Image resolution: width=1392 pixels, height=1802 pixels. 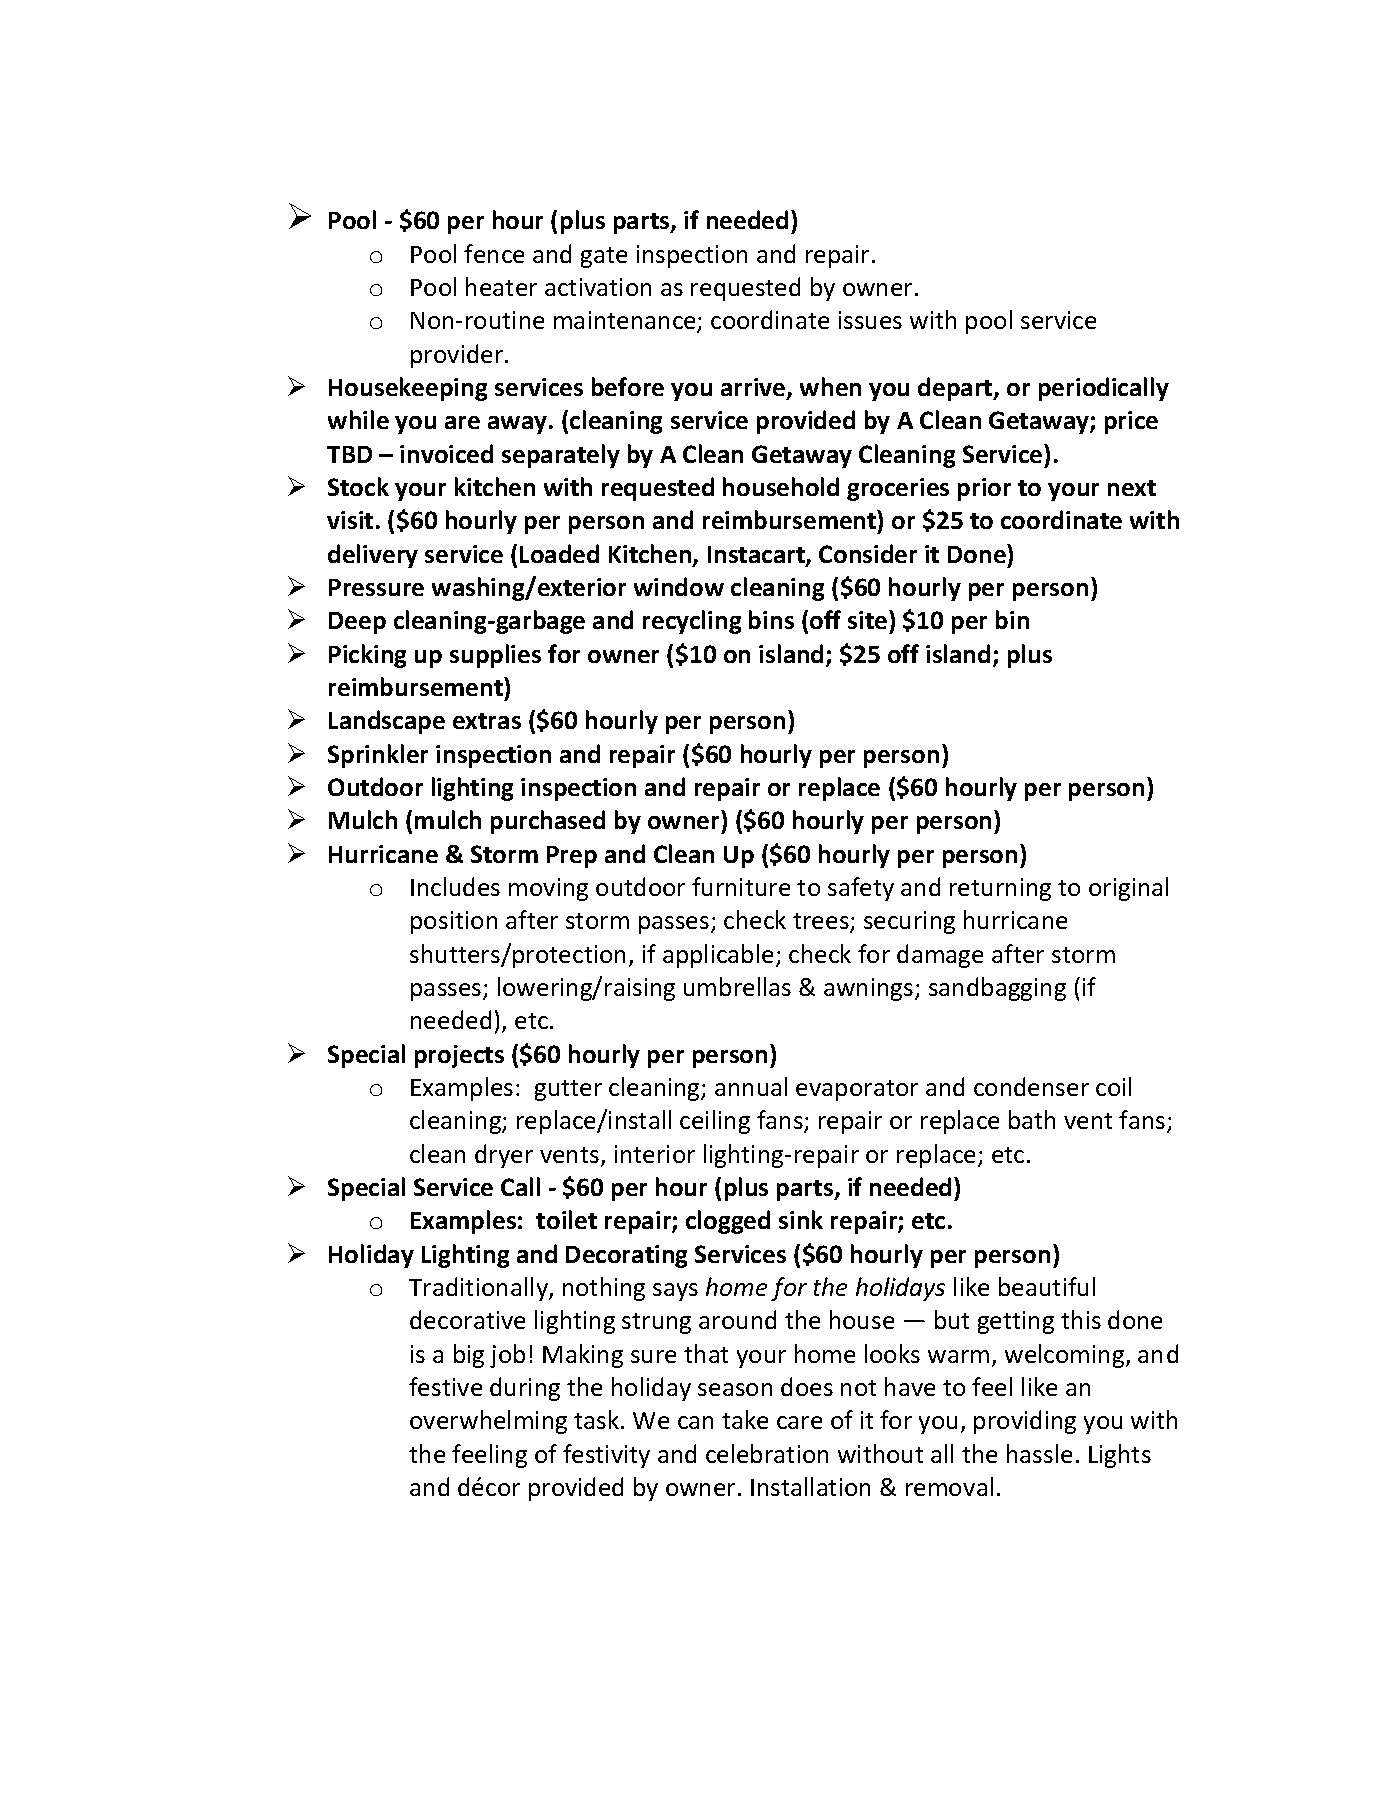 What do you see at coordinates (984, 489) in the screenshot?
I see `prior` at bounding box center [984, 489].
